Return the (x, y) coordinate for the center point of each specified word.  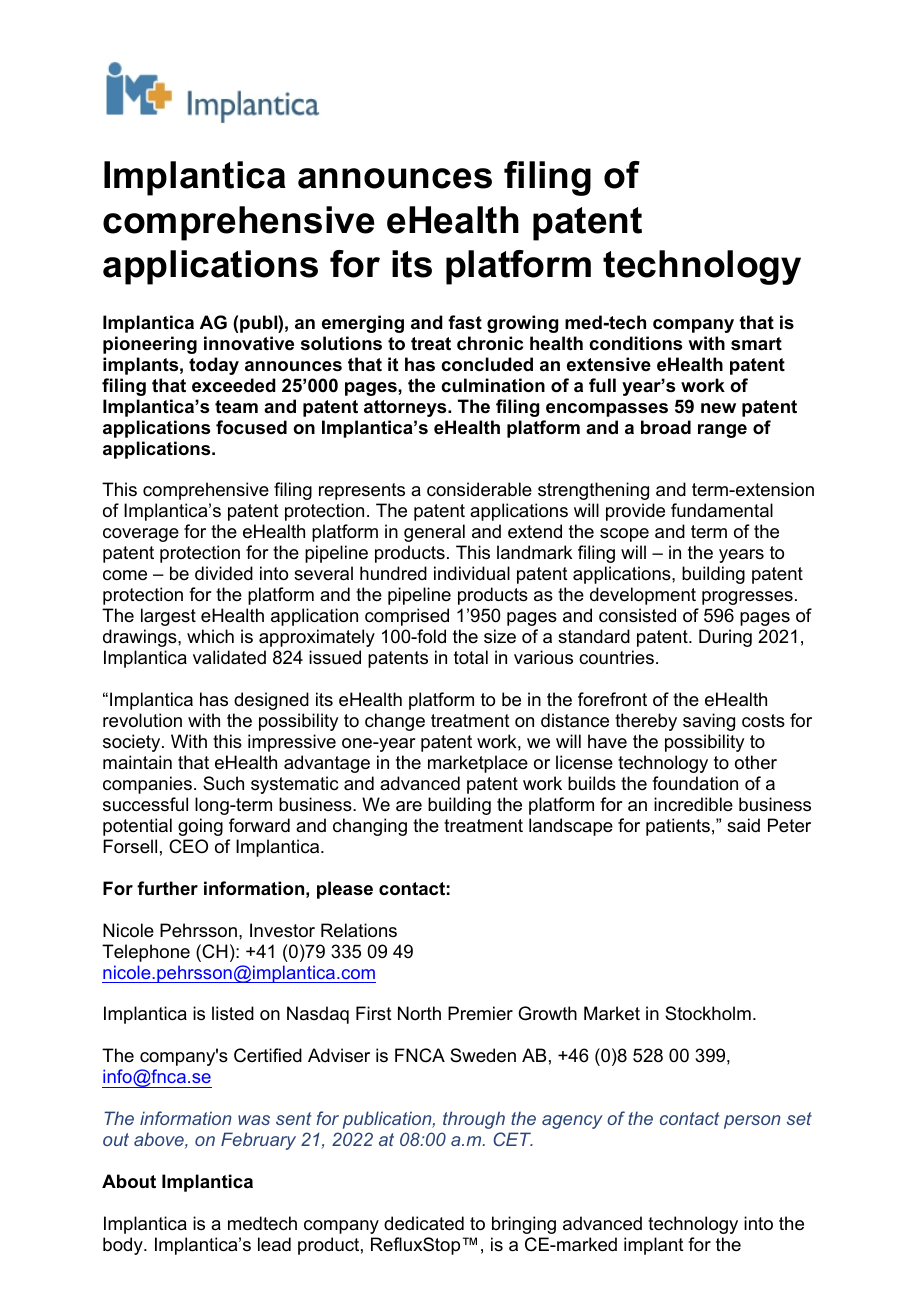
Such (223, 783)
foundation (695, 783)
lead (274, 1244)
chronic (490, 343)
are (409, 806)
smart (756, 343)
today (214, 366)
